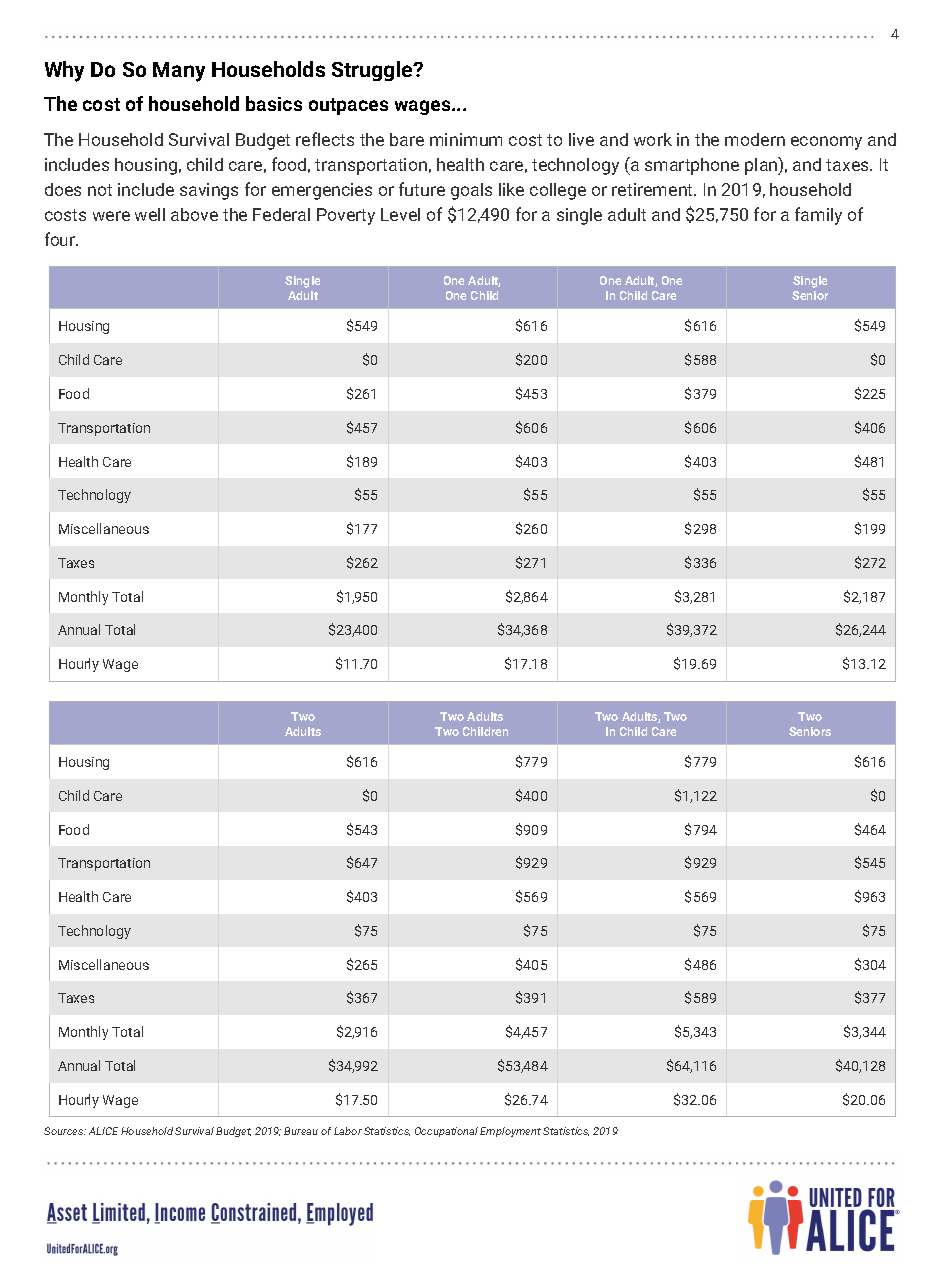 This screenshot has width=942, height=1288. What do you see at coordinates (466, 139) in the screenshot?
I see `minimum` at bounding box center [466, 139].
